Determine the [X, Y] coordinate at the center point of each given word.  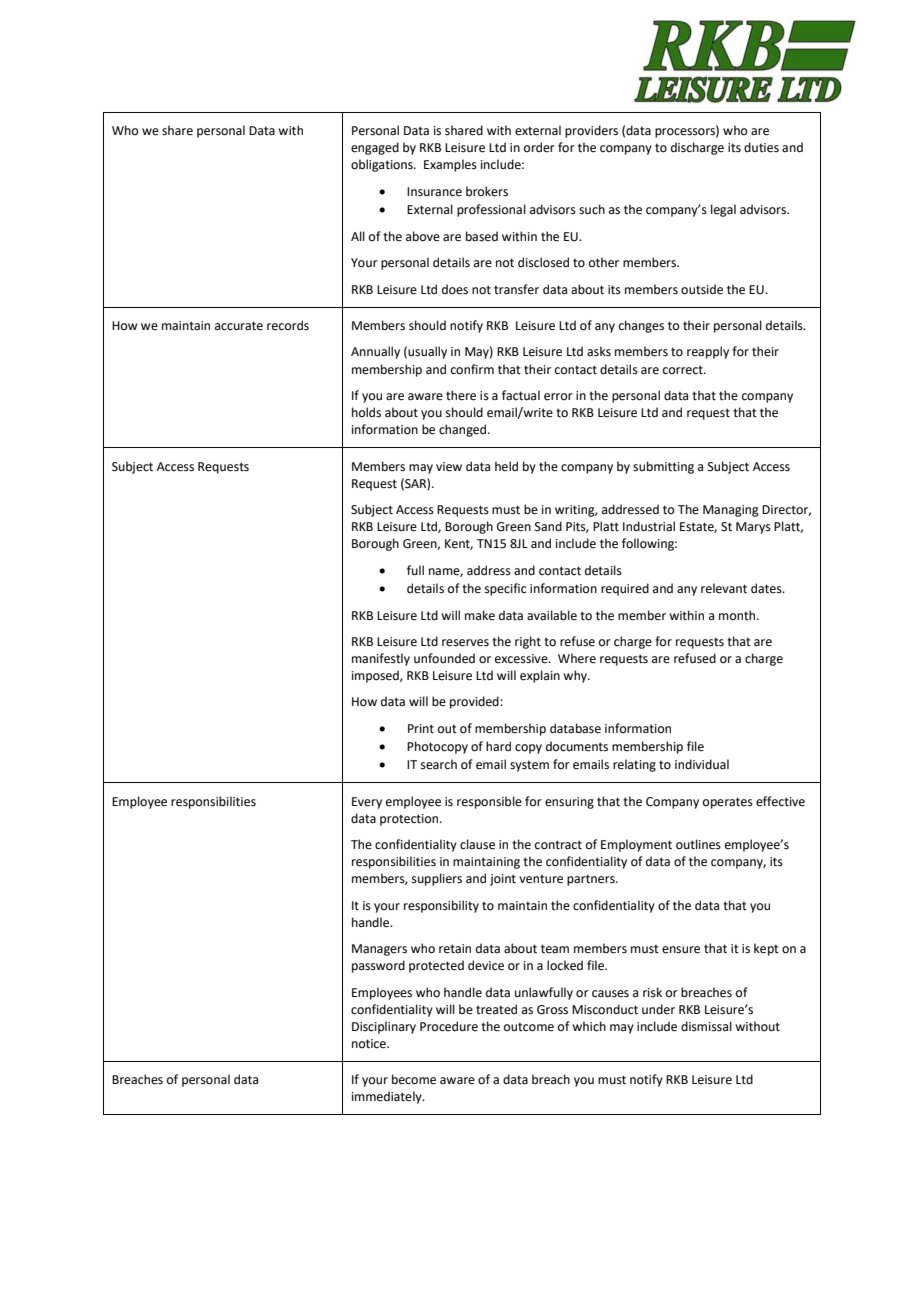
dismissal [706, 1026]
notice [370, 1044]
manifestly [381, 659]
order [539, 147]
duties [761, 147]
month [738, 615]
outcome [529, 1027]
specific [505, 589]
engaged [375, 148]
